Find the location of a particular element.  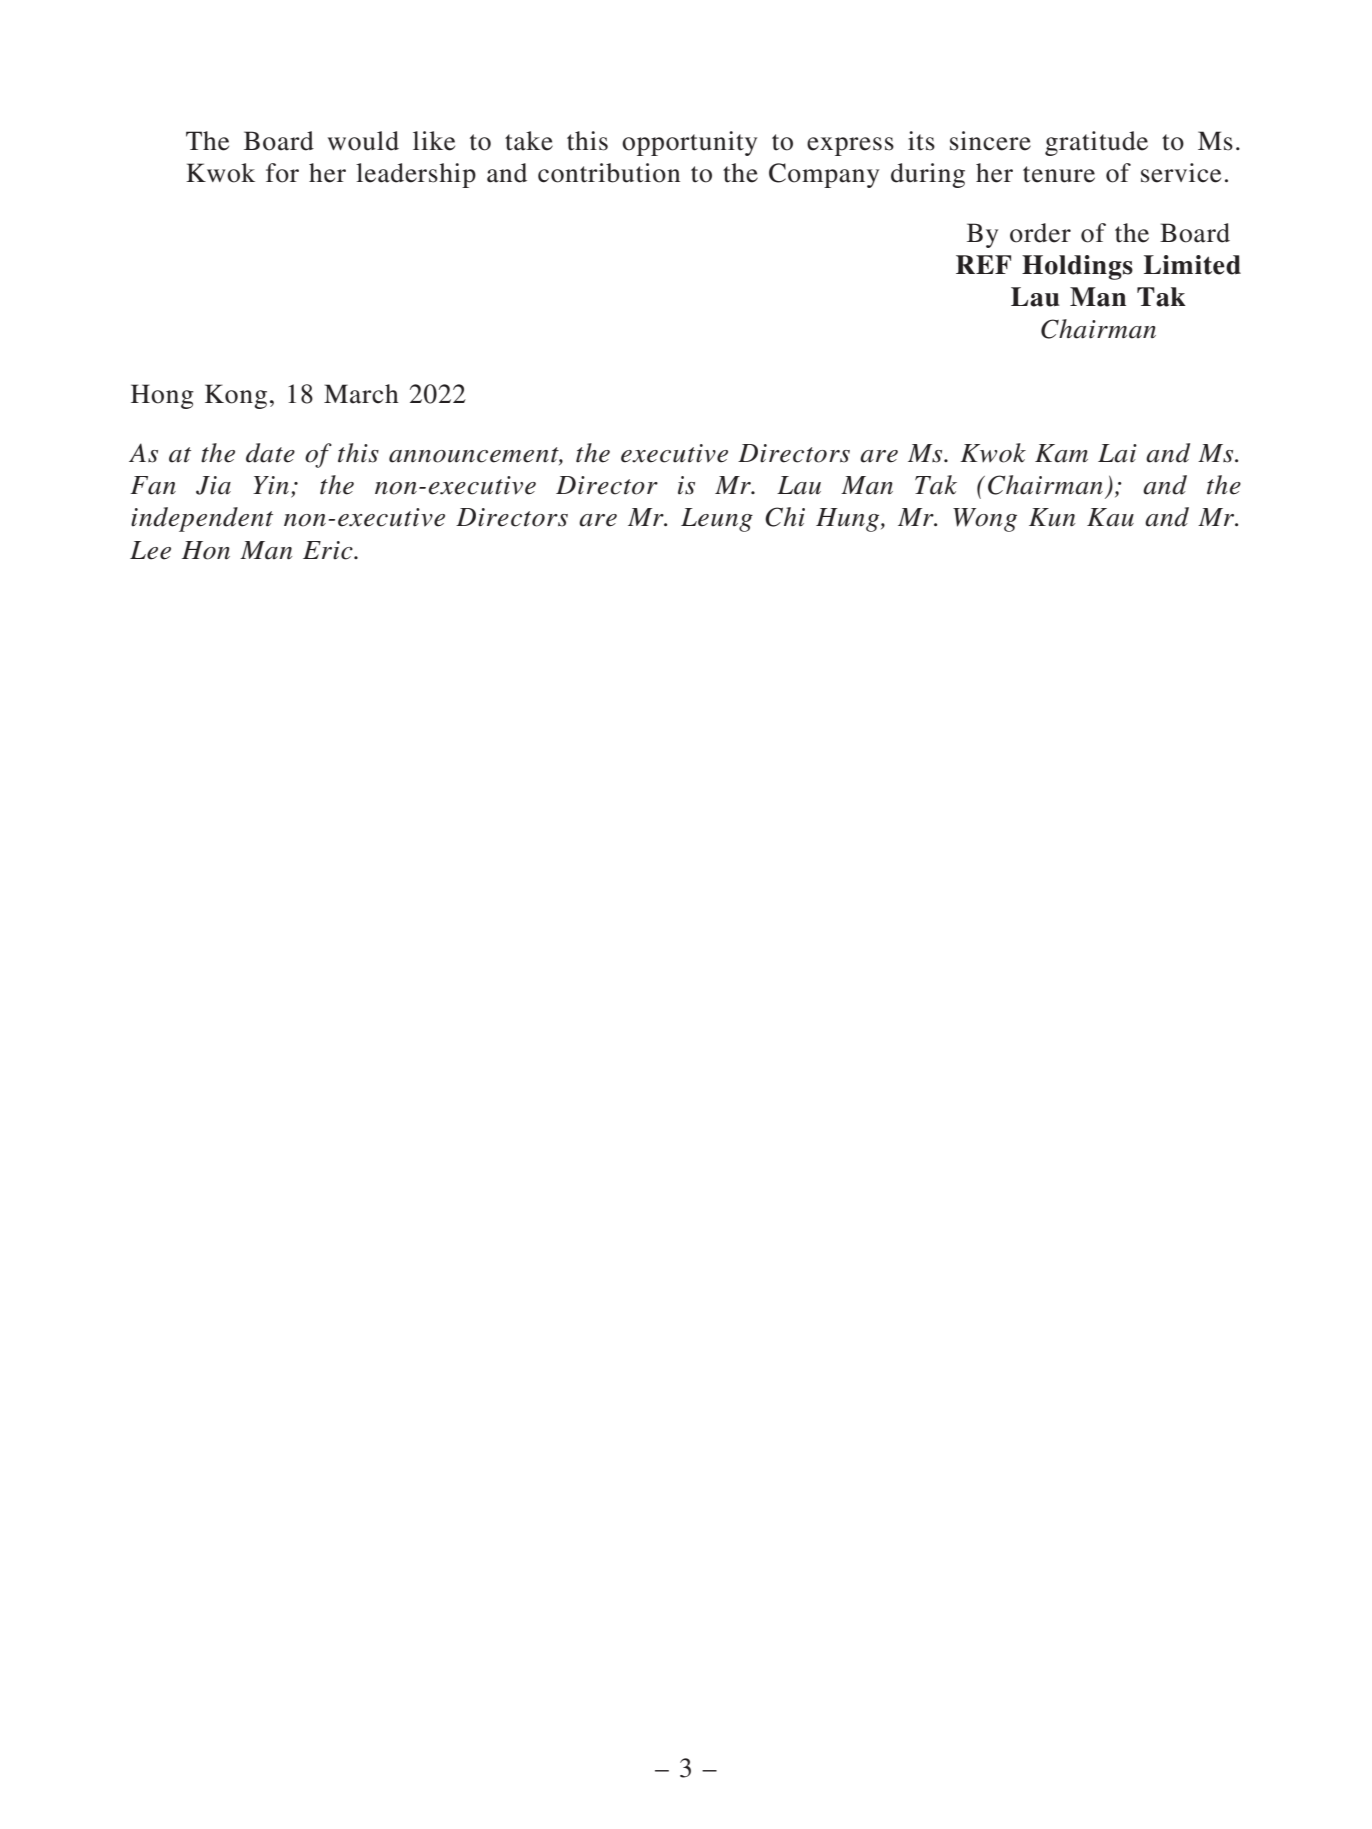

March is located at coordinates (361, 394).
